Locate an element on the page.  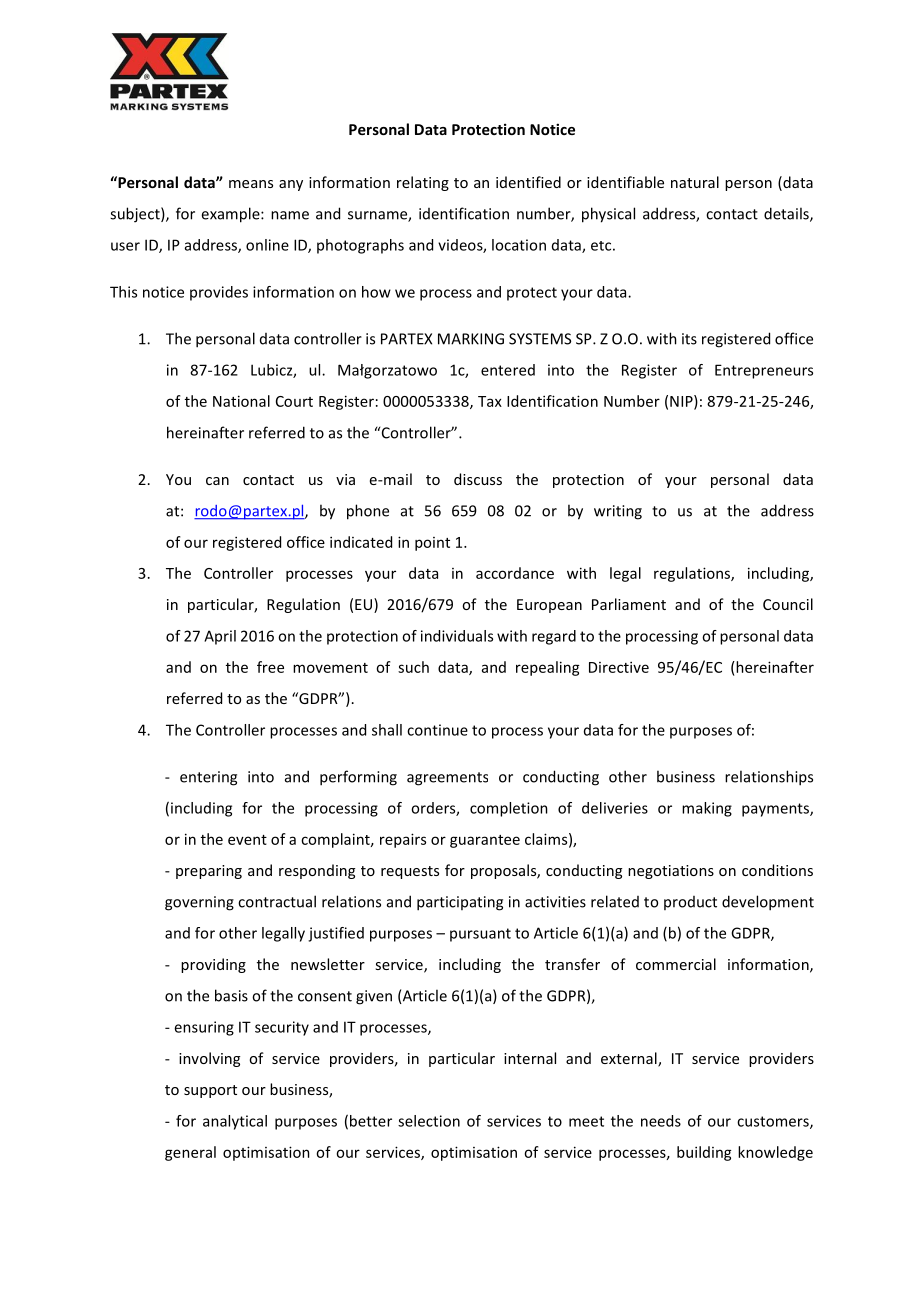
example is located at coordinates (231, 215).
